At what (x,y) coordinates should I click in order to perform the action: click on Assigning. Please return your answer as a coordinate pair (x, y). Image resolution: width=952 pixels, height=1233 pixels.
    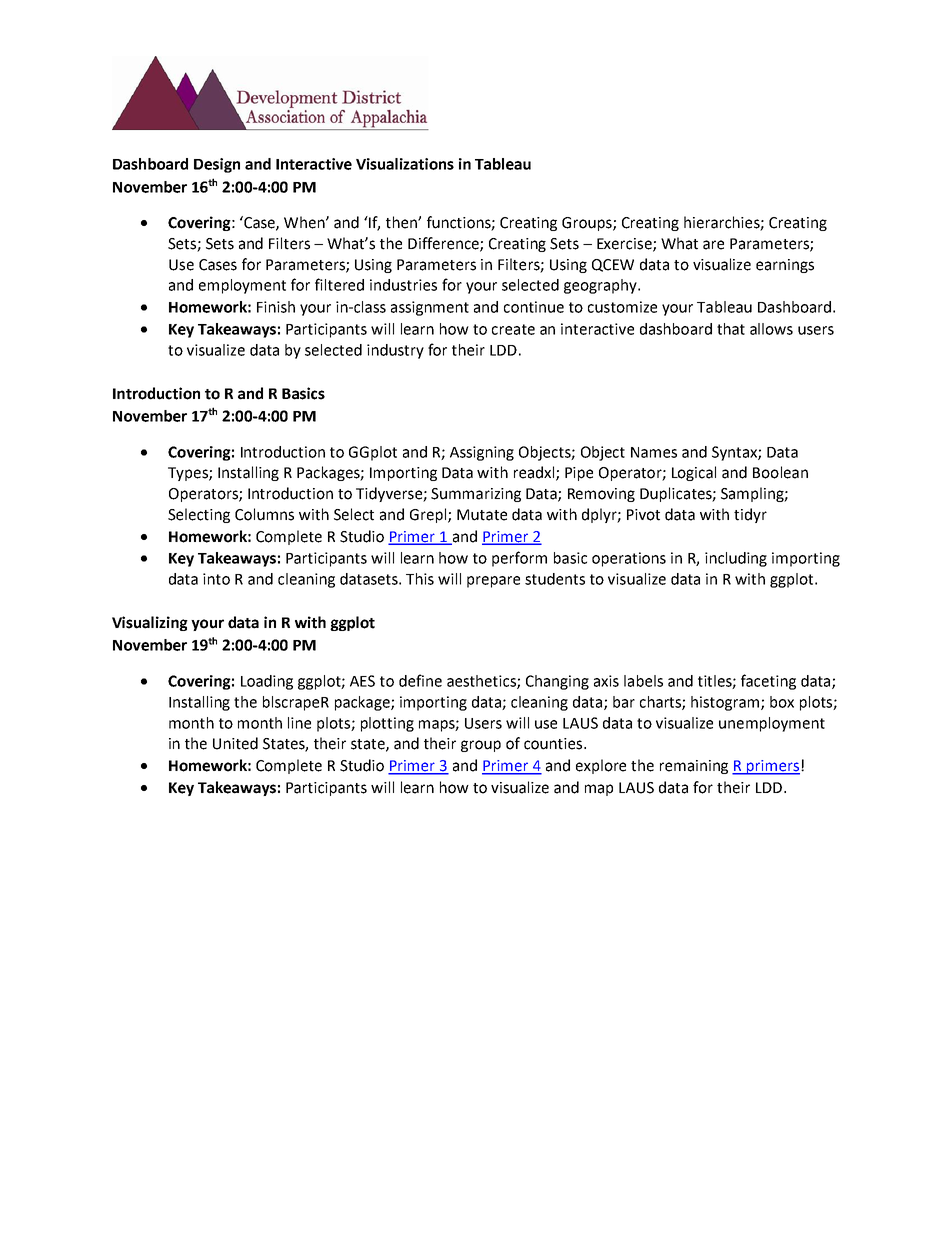
    Looking at the image, I should click on (482, 453).
